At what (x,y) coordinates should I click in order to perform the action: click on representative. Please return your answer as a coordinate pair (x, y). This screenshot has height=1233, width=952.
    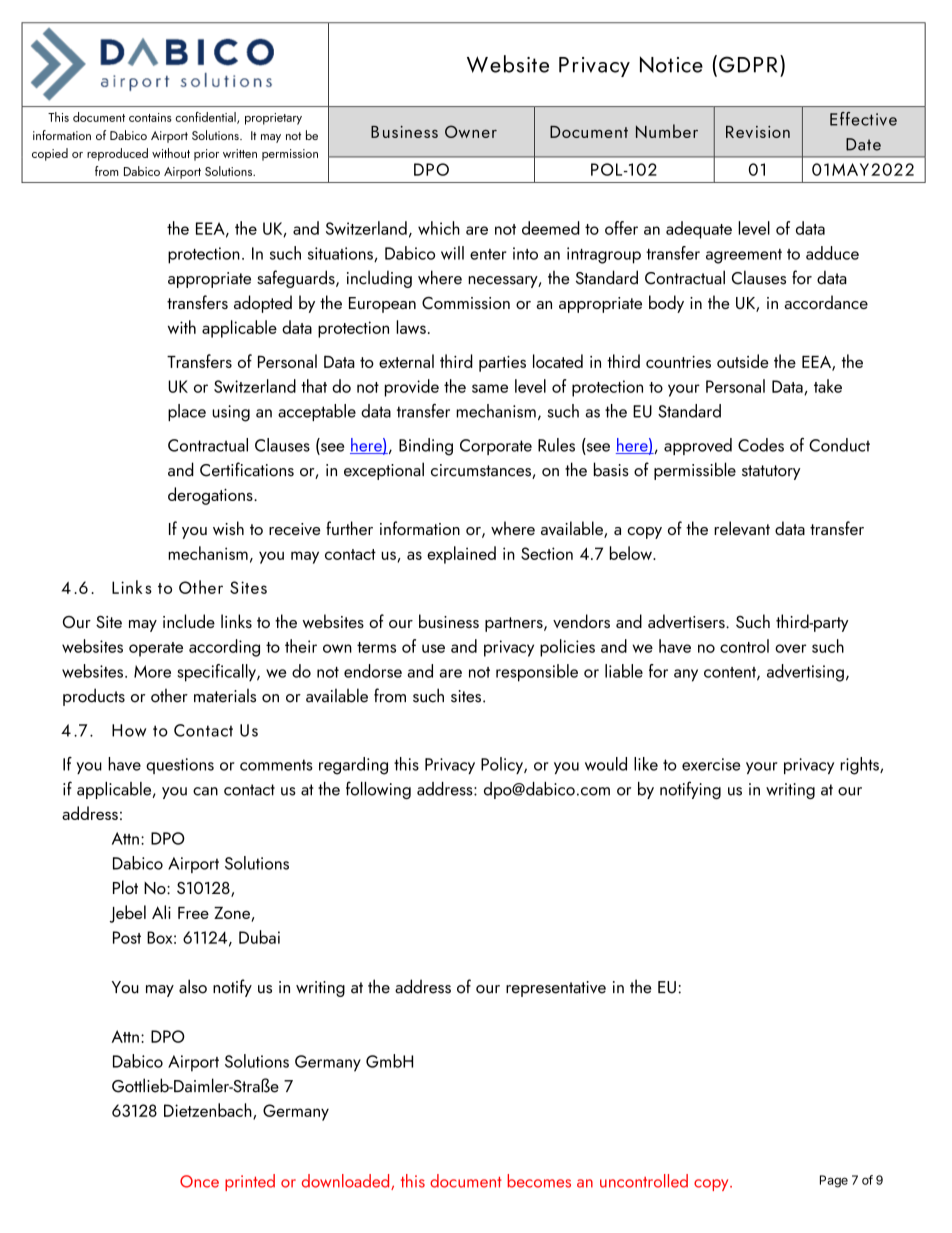
    Looking at the image, I should click on (556, 989).
